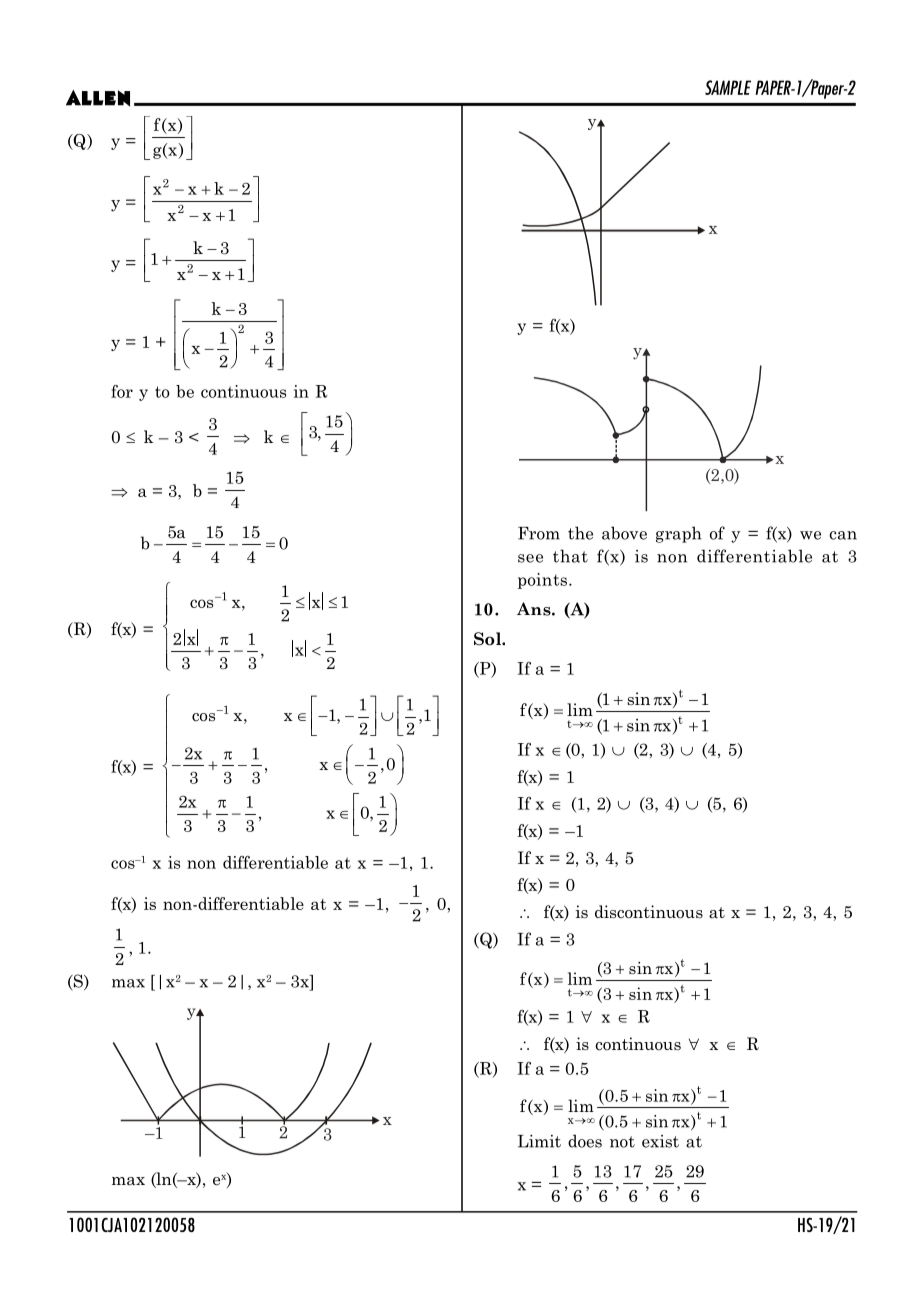 The image size is (924, 1308). I want to click on exist, so click(660, 1141).
